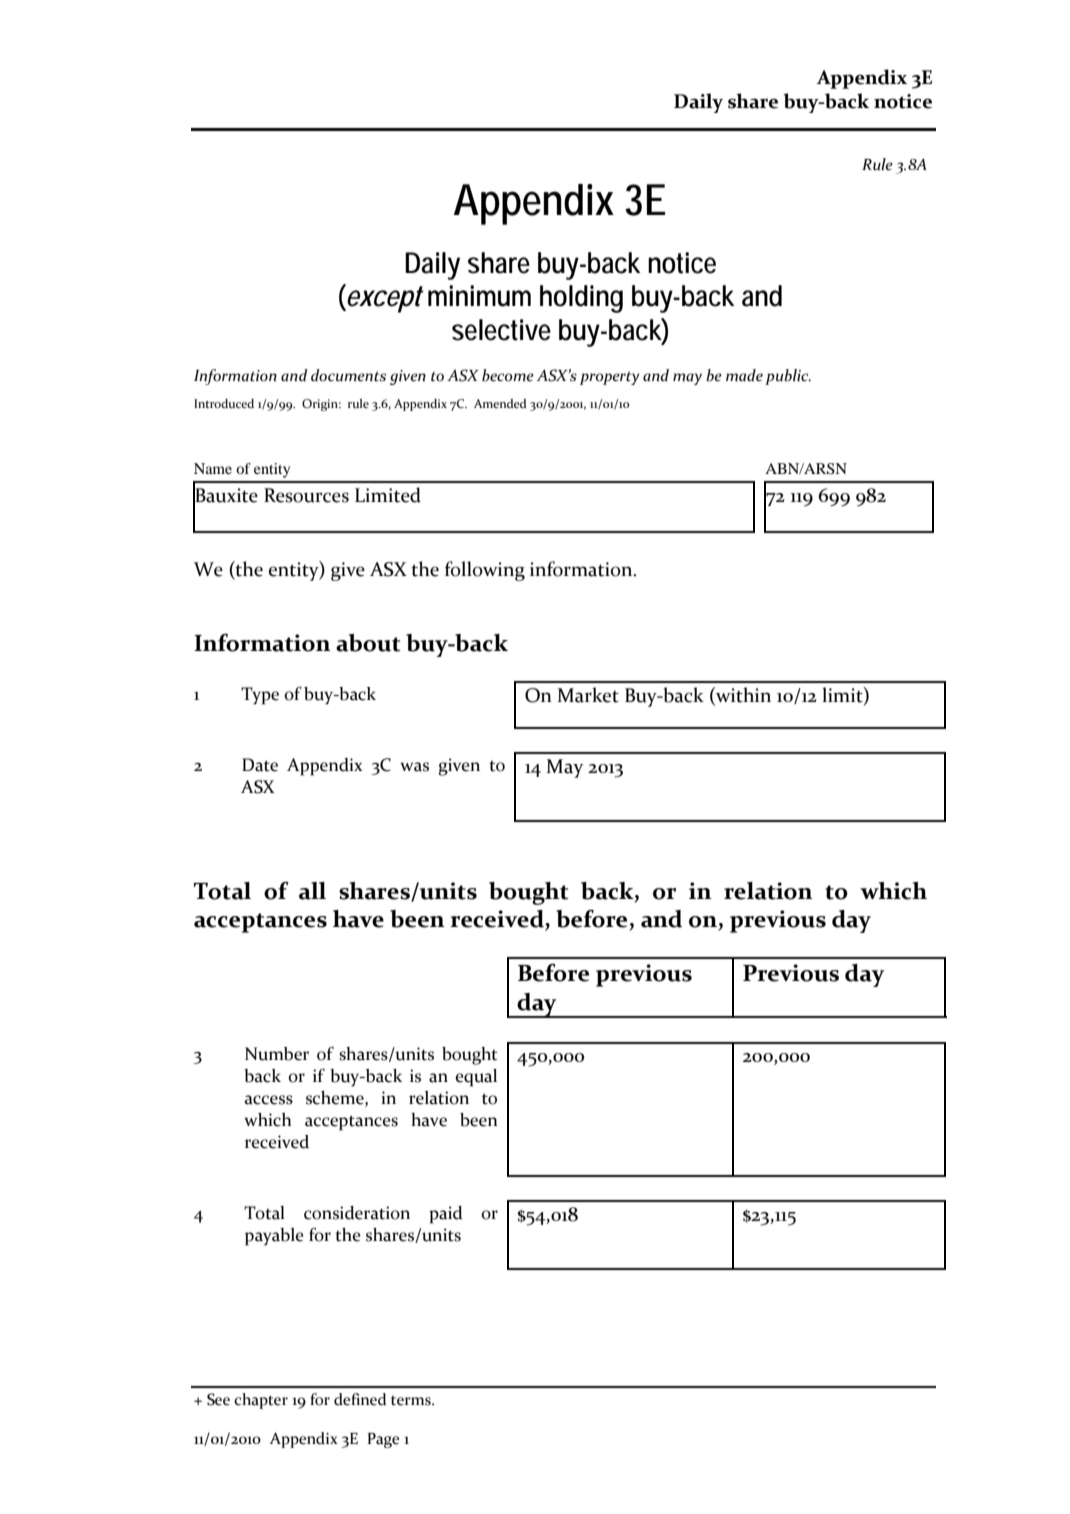  I want to click on was, so click(414, 767).
